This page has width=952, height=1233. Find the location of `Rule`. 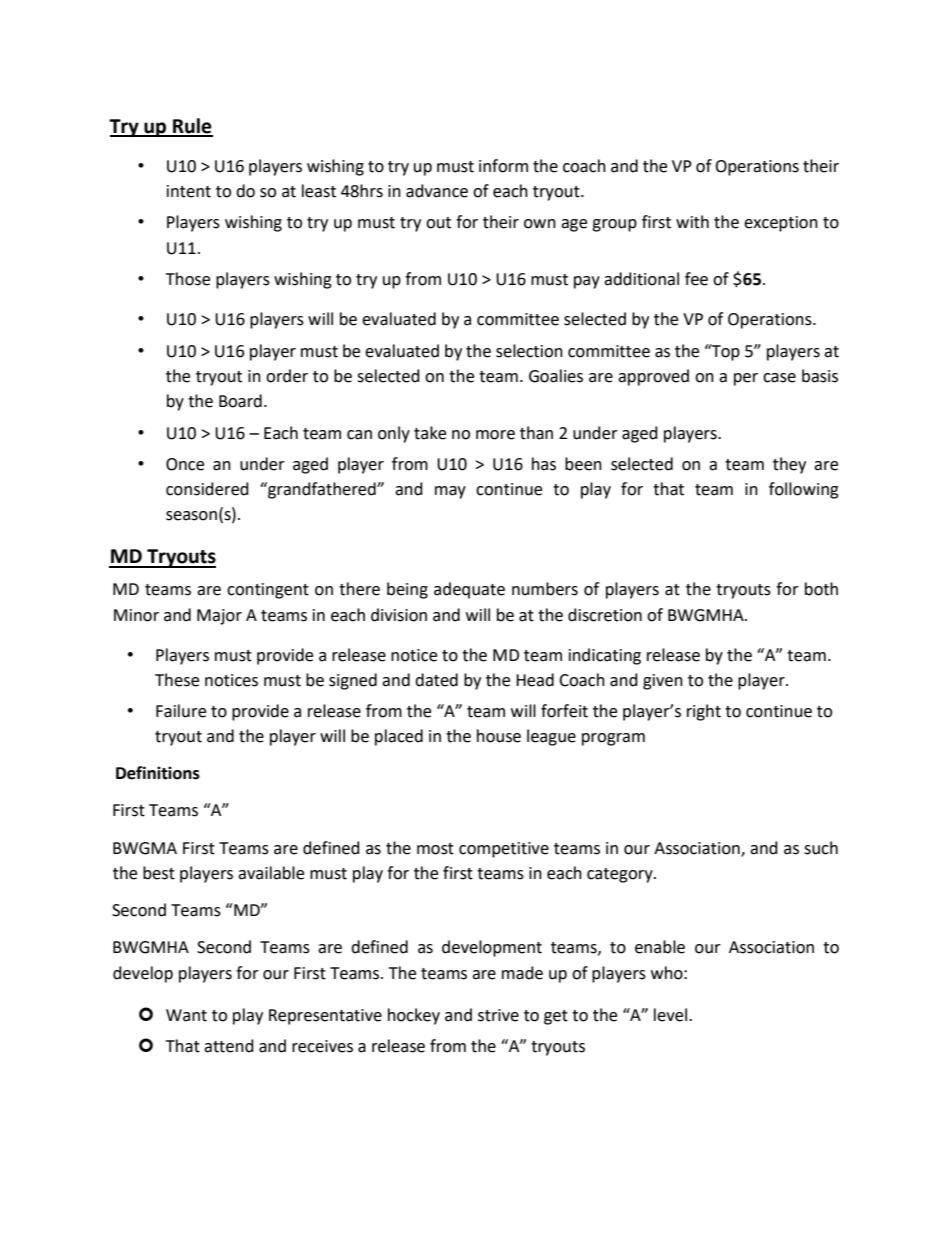

Rule is located at coordinates (192, 127).
